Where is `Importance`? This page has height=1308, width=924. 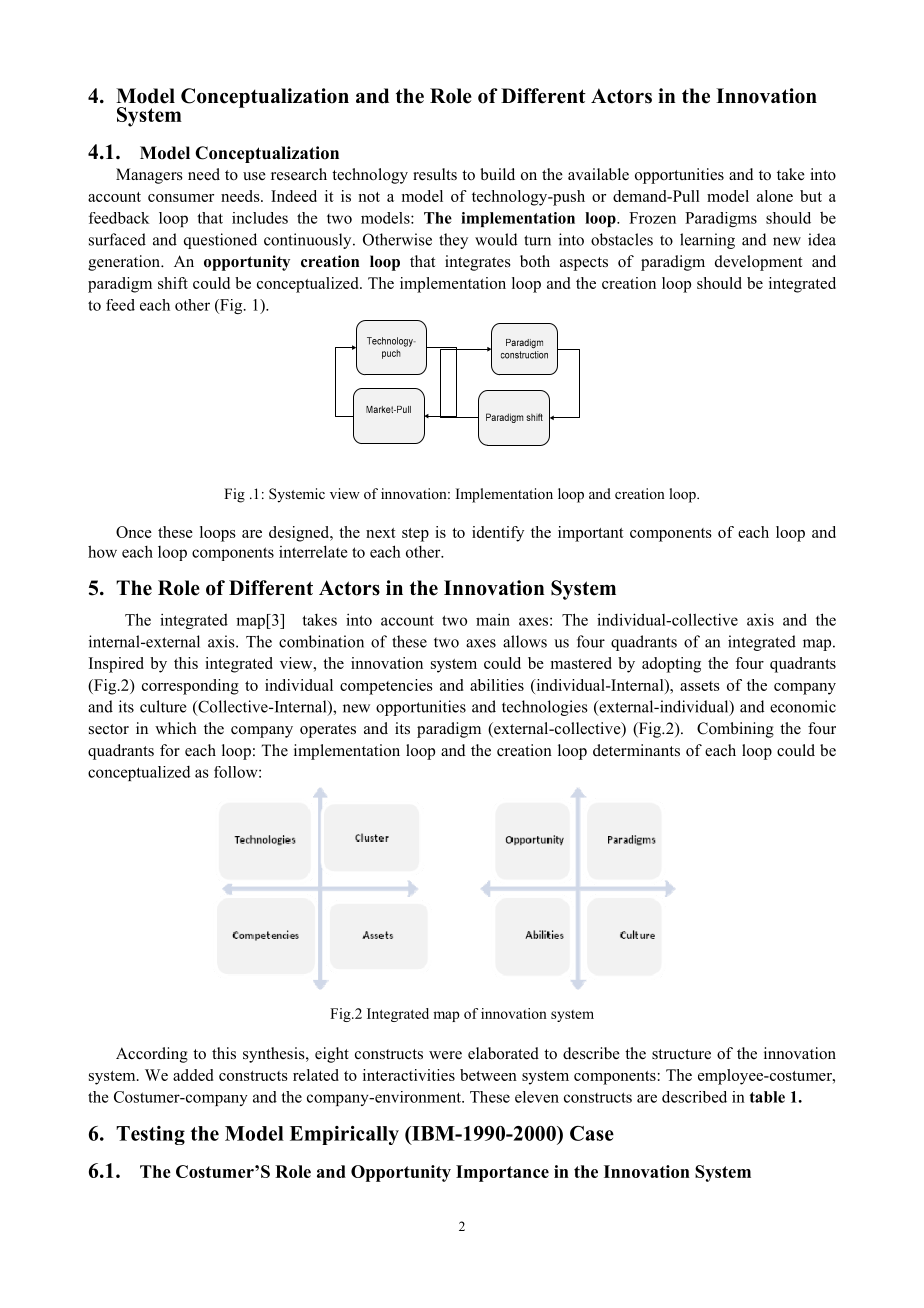 Importance is located at coordinates (502, 1173).
